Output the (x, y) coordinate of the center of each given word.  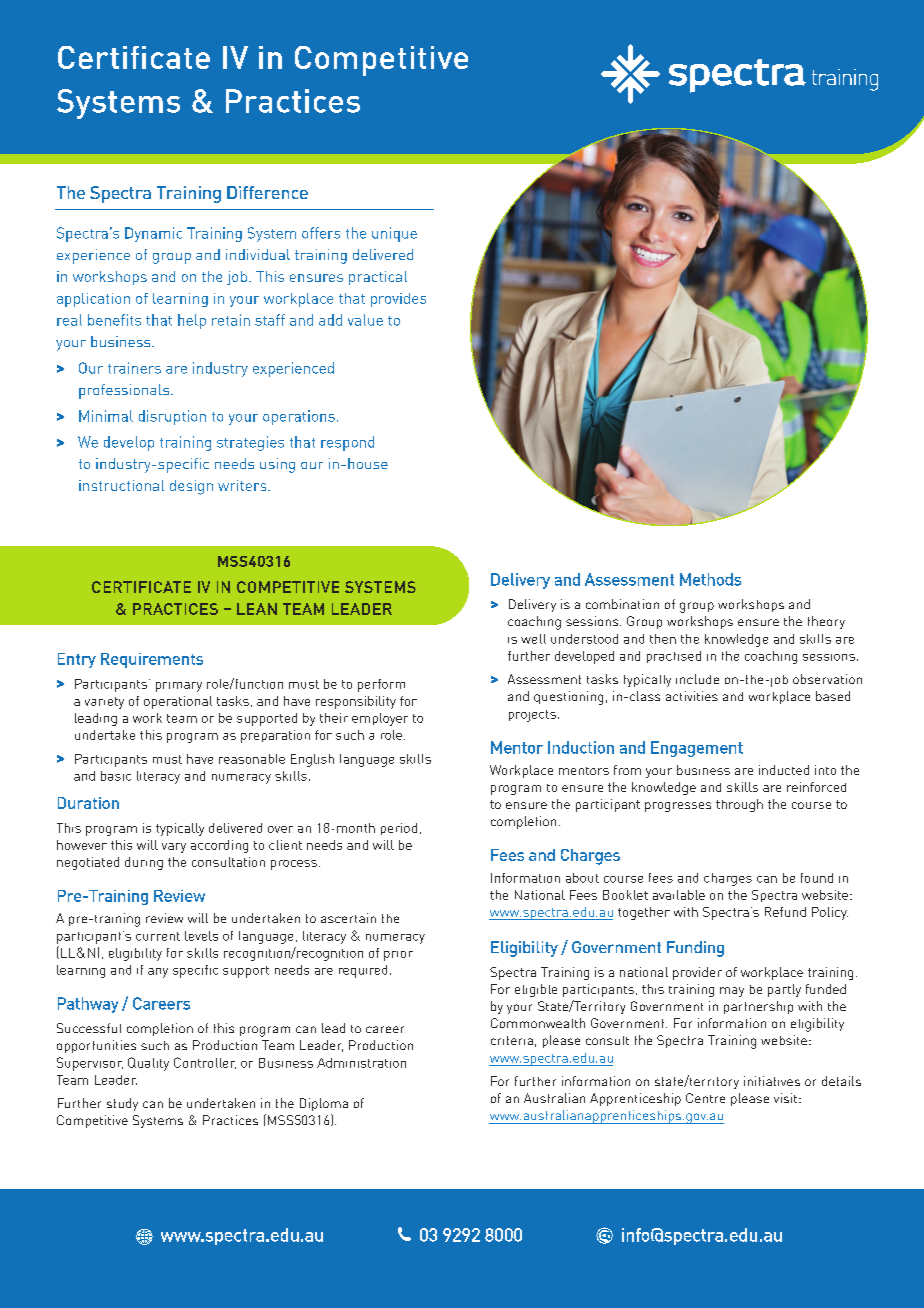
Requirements (152, 660)
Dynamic (153, 234)
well (533, 639)
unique (394, 234)
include (697, 679)
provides (398, 300)
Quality (148, 1064)
